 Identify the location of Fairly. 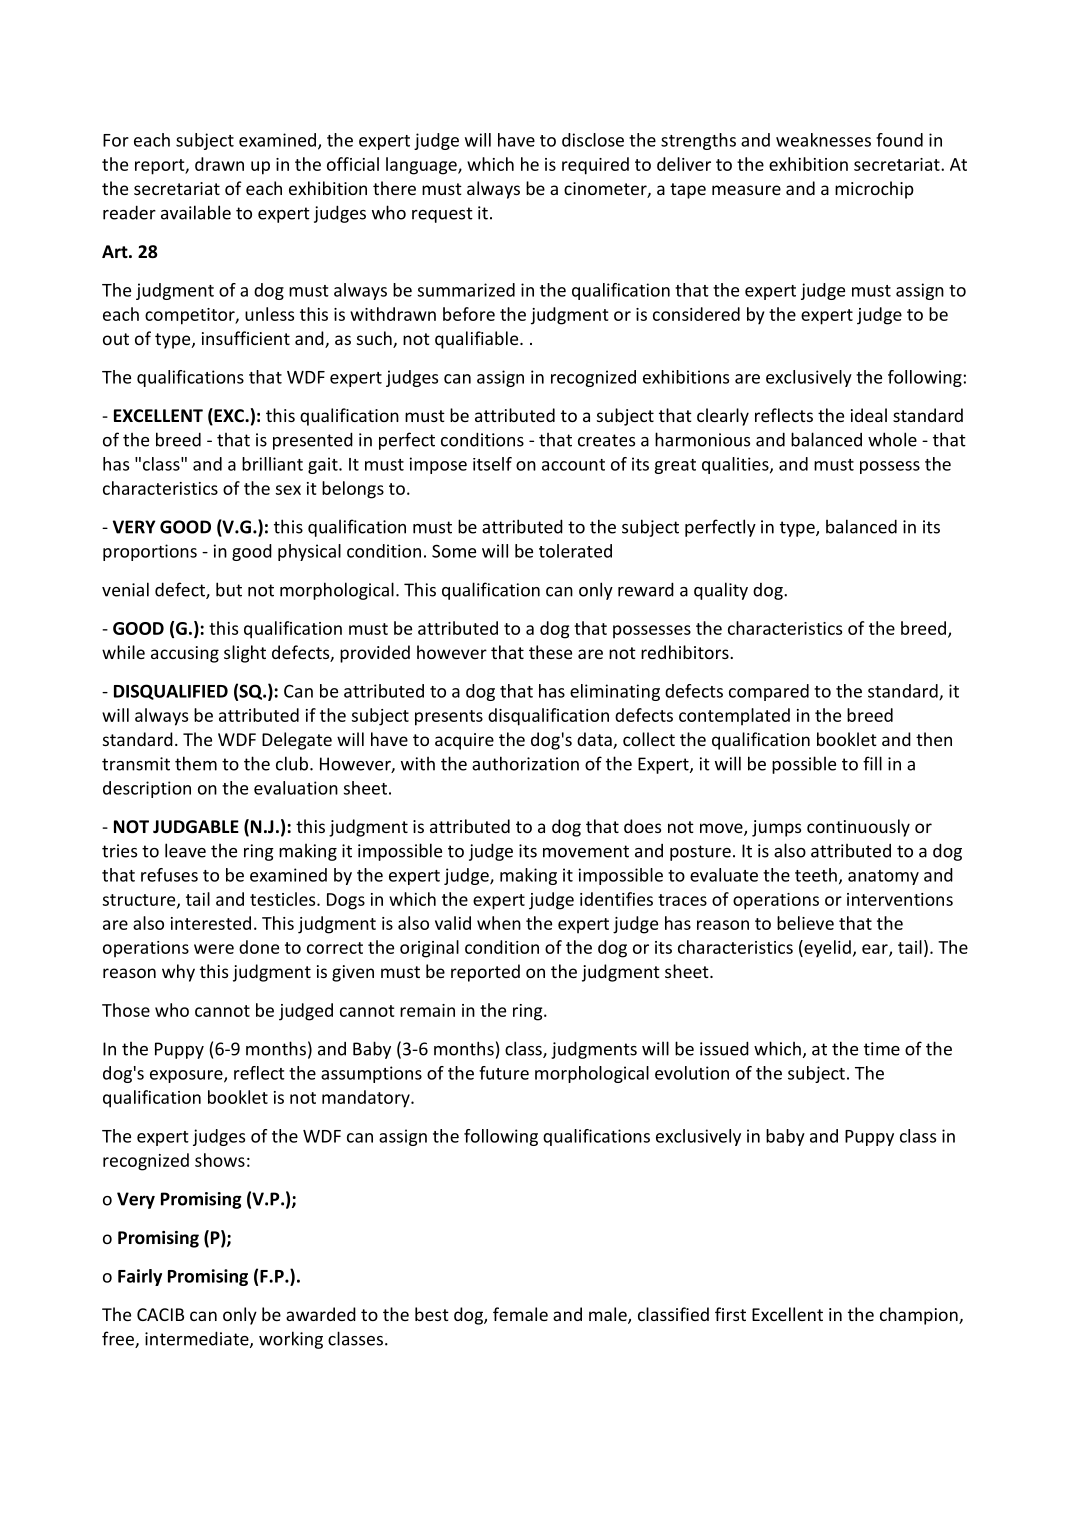
(140, 1277).
